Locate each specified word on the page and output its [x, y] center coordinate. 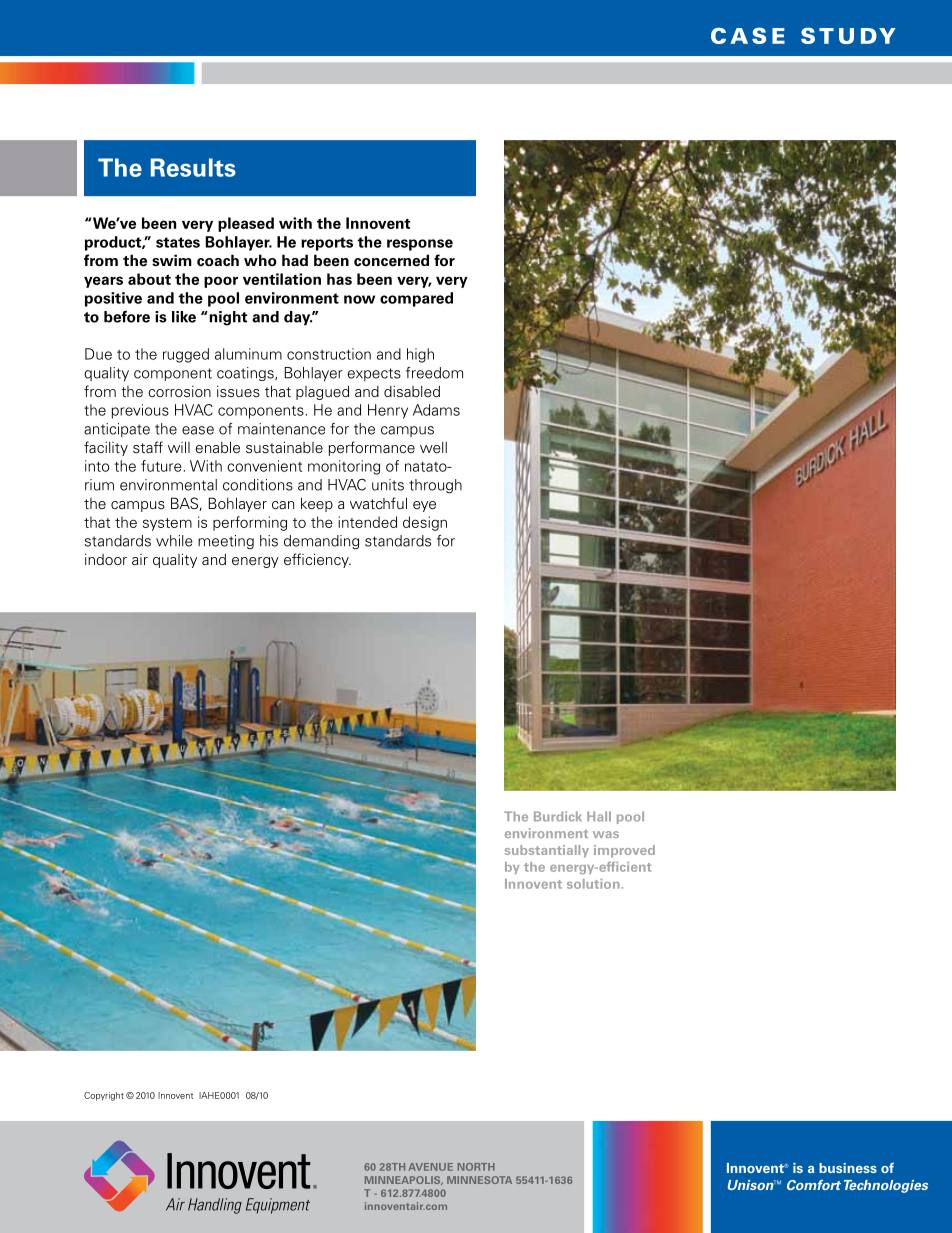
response [420, 245]
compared [416, 299]
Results [193, 167]
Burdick [558, 816]
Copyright [104, 1096]
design [425, 523]
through [435, 486]
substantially [547, 851]
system [167, 524]
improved [624, 851]
